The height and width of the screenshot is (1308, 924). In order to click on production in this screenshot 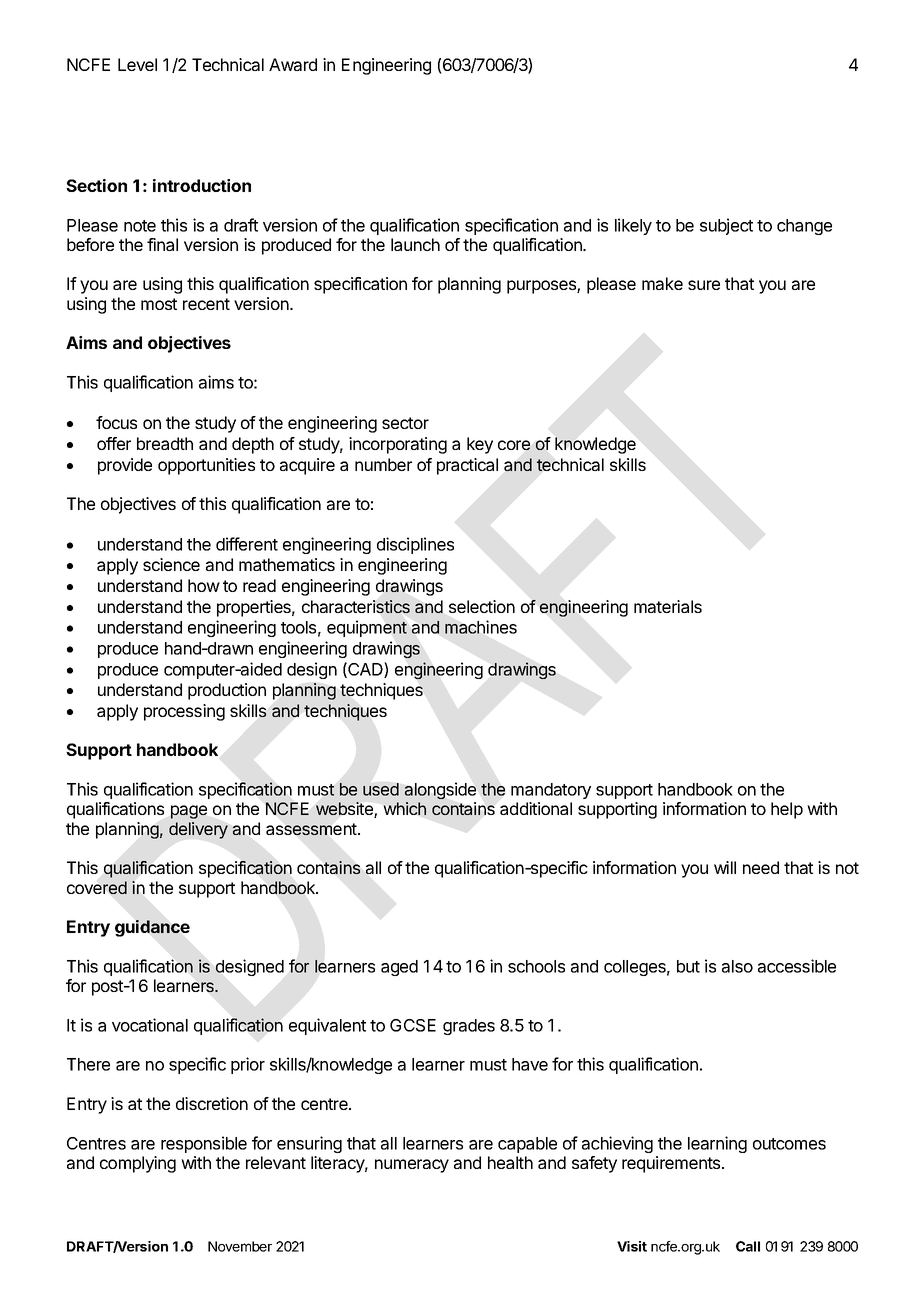, I will do `click(227, 691)`.
